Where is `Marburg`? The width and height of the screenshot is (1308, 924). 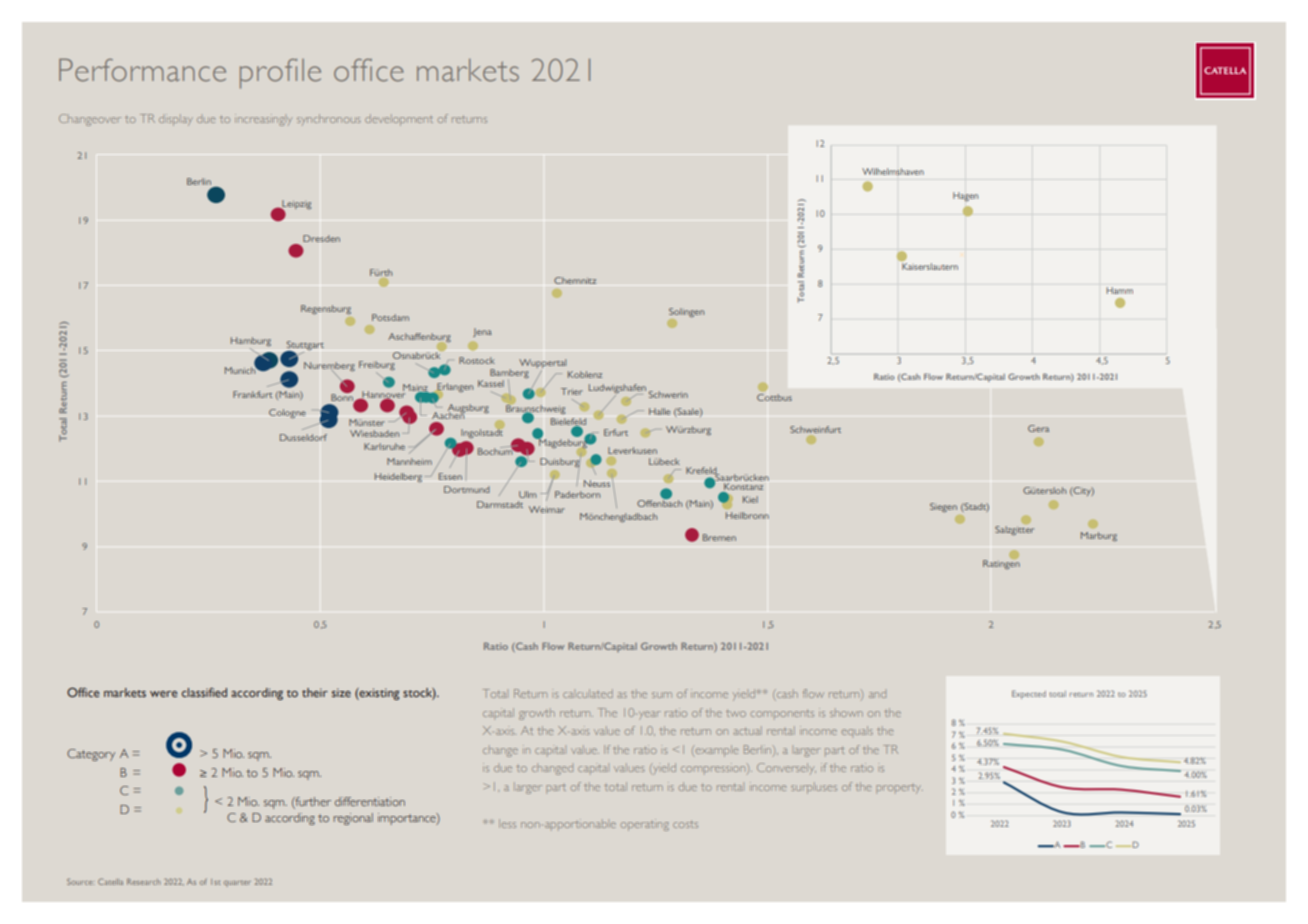
Marburg is located at coordinates (1099, 537).
